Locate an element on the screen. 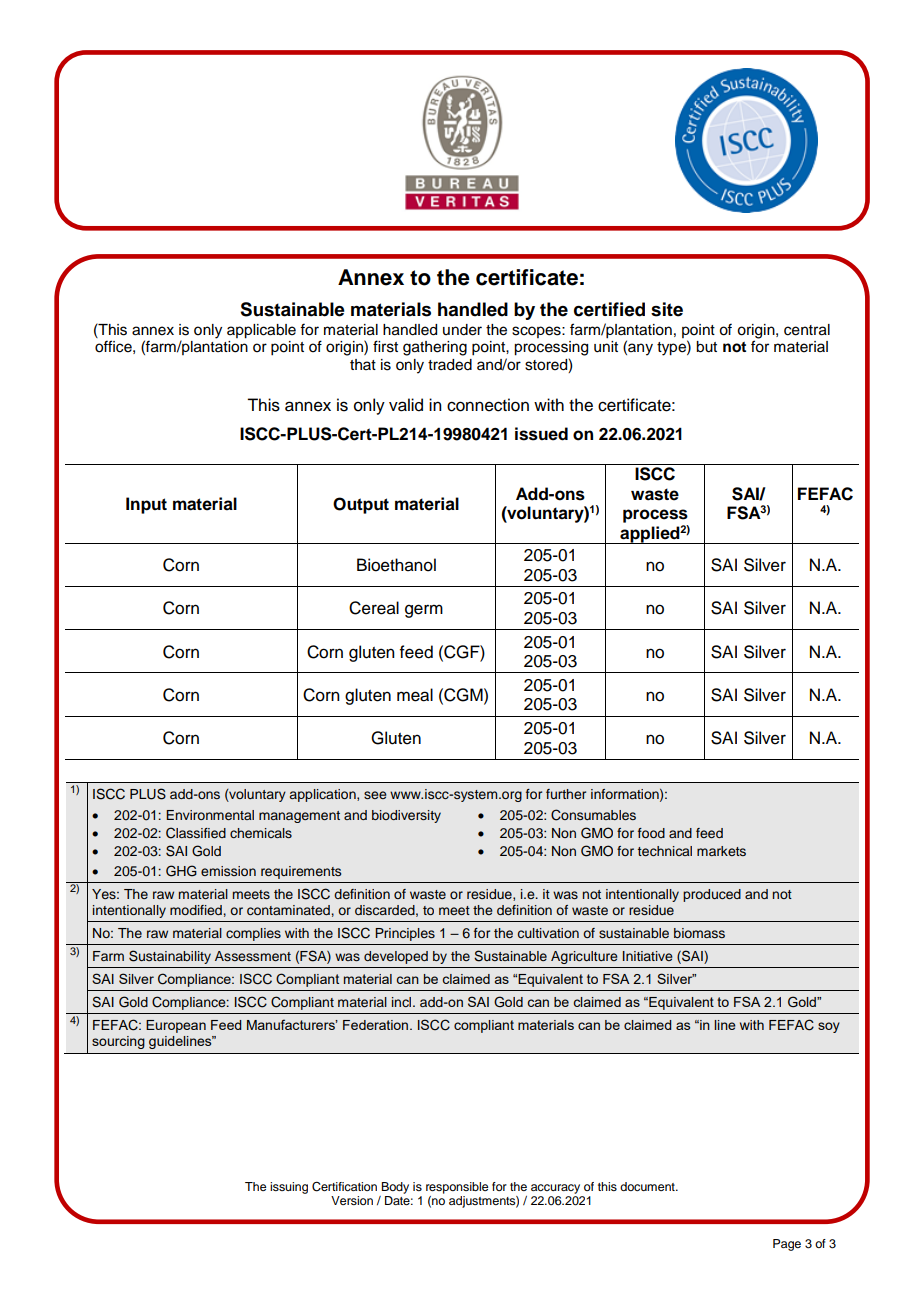 The image size is (924, 1309). but is located at coordinates (706, 347).
